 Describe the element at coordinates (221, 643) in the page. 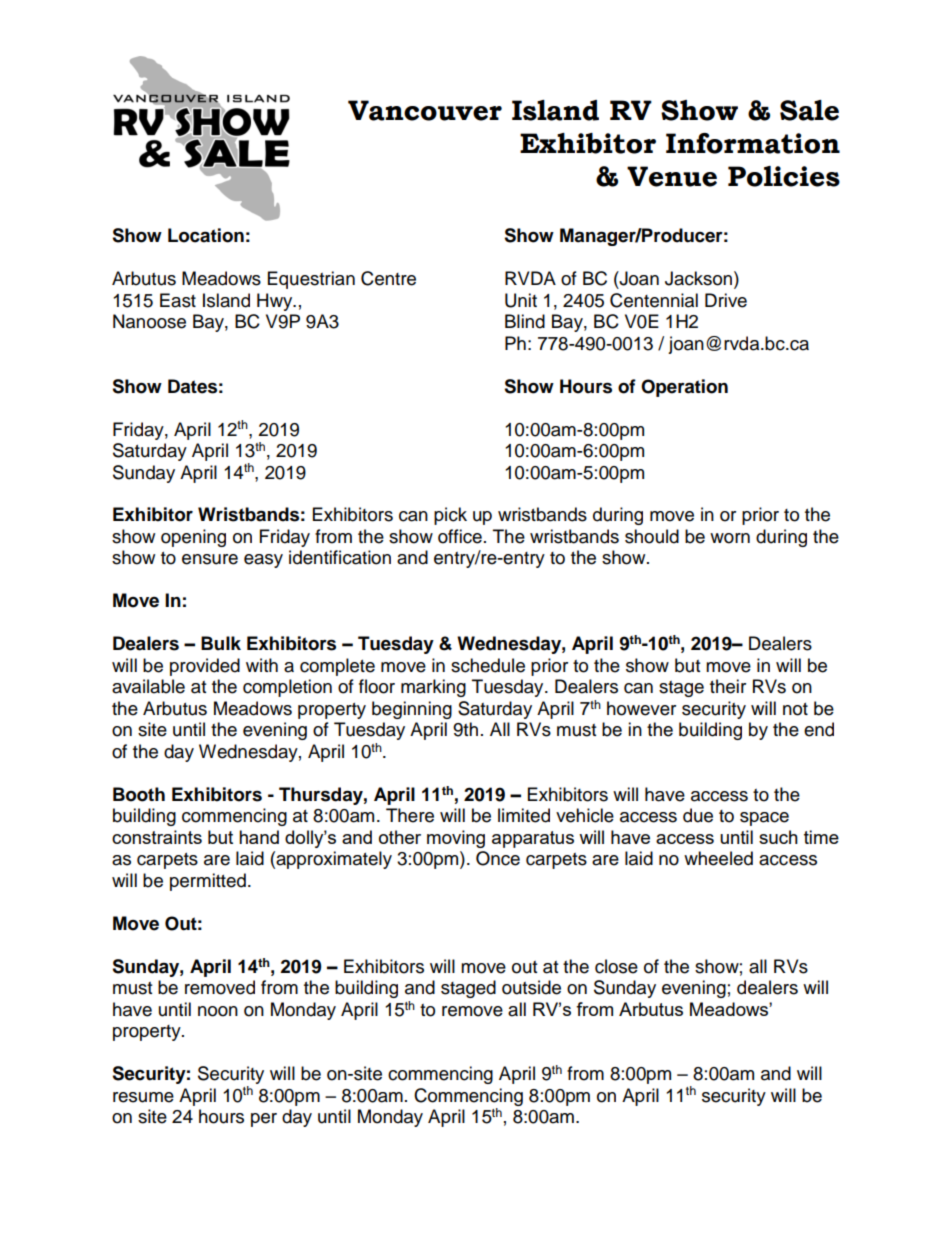

I see `Bulk` at that location.
